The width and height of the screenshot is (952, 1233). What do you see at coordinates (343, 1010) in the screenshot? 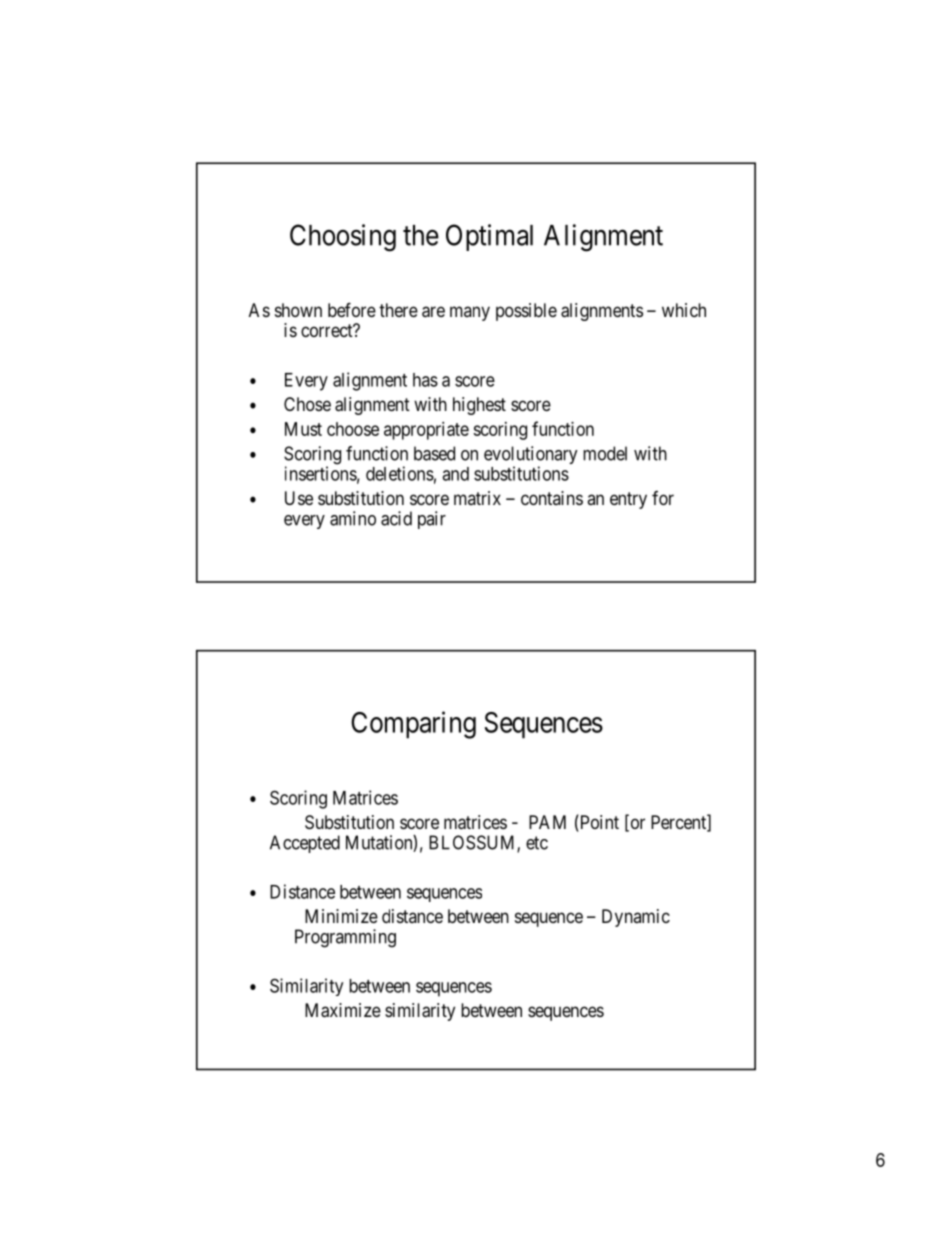
I see `Maximize` at bounding box center [343, 1010].
